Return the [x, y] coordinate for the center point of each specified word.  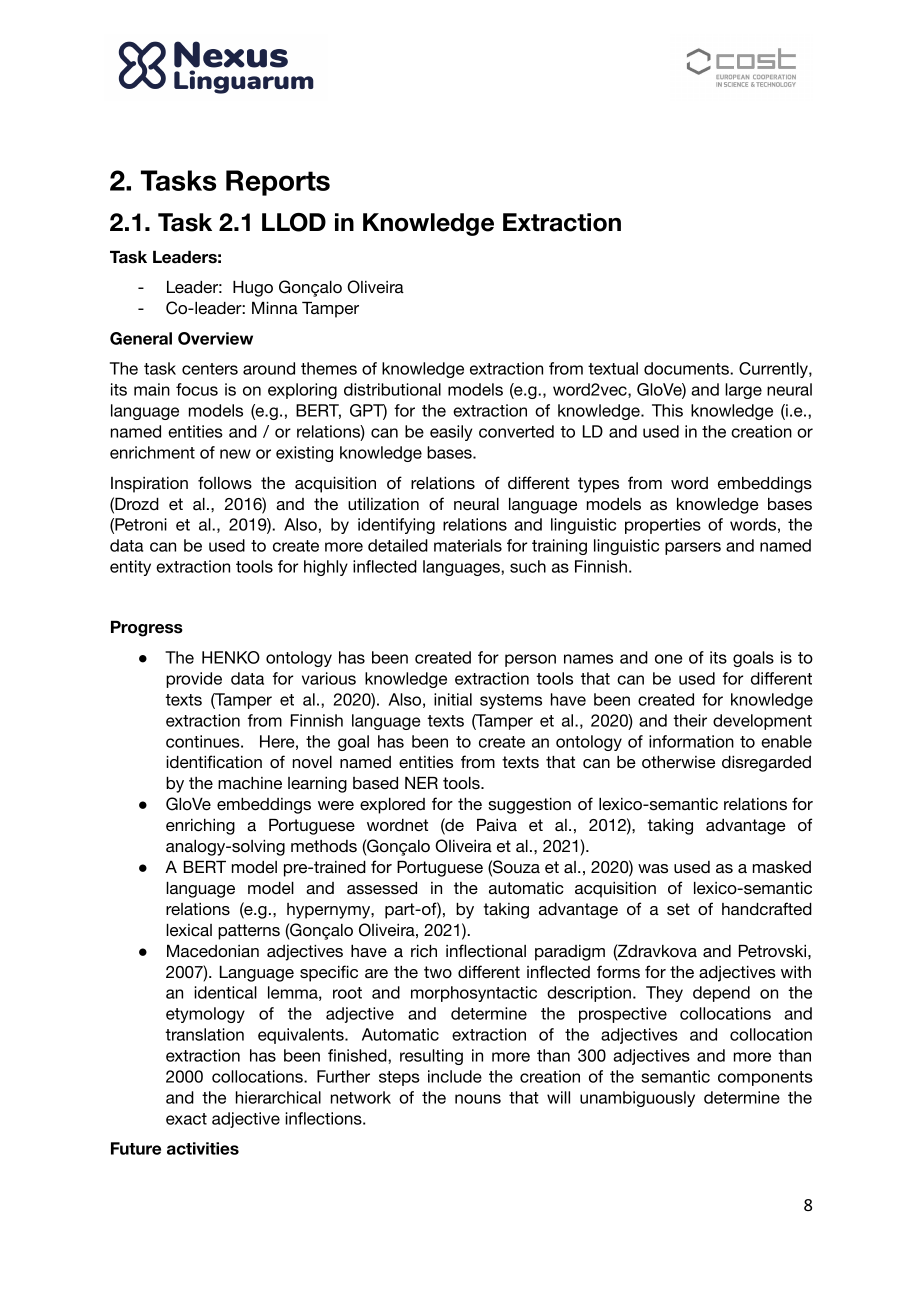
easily [451, 433]
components [765, 1078]
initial [453, 699]
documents [687, 368]
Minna [275, 308]
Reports [278, 183]
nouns [478, 1099]
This [667, 410]
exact [186, 1119]
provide [194, 680]
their [690, 720]
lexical [189, 930]
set [678, 909]
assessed [382, 888]
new [235, 454]
